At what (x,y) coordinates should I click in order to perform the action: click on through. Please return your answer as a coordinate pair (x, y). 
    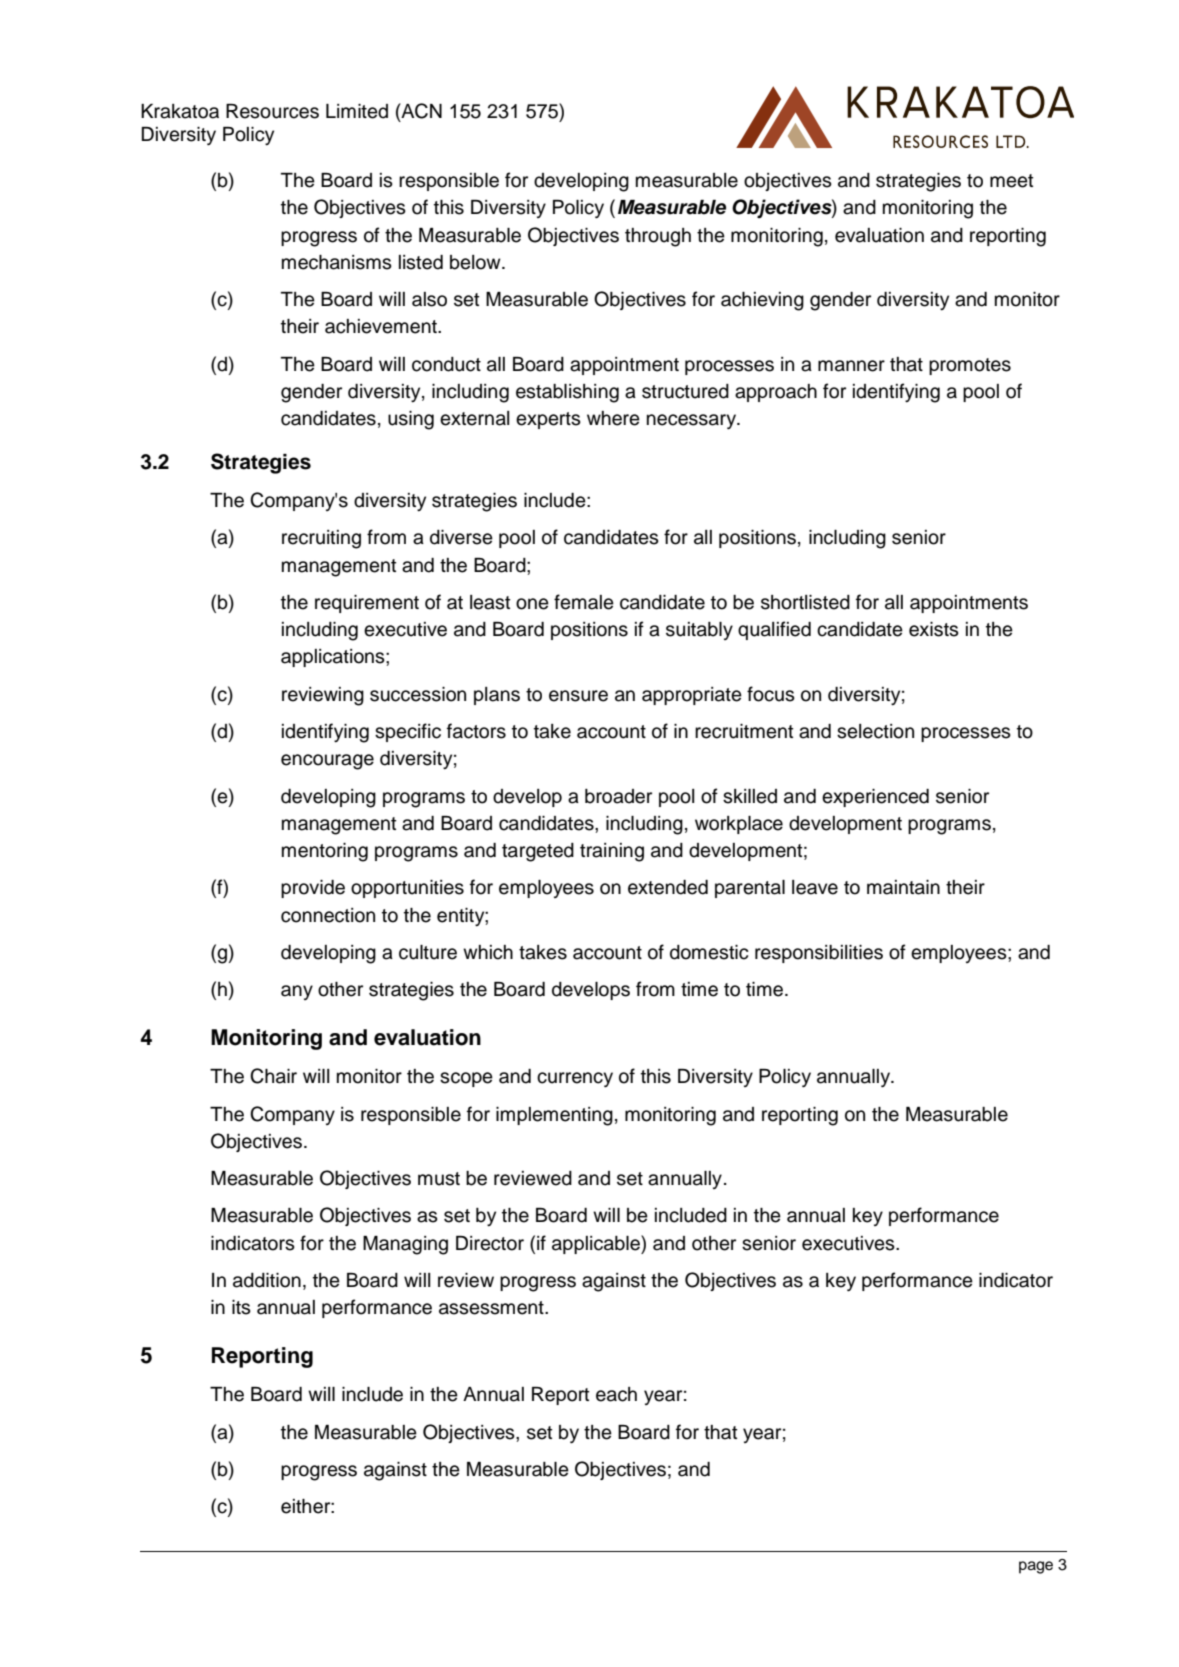
    Looking at the image, I should click on (658, 237).
